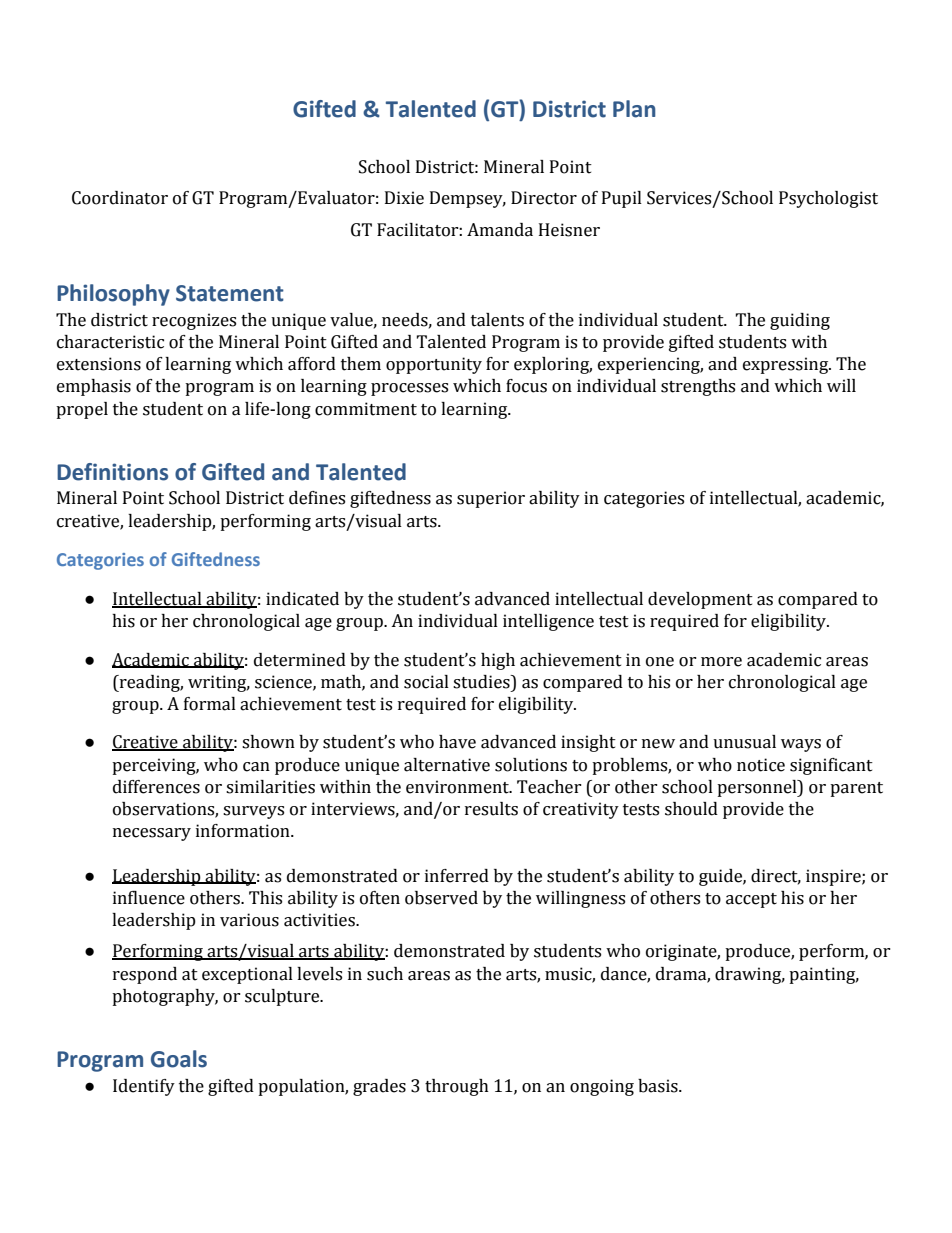  What do you see at coordinates (179, 1059) in the page?
I see `Goals` at bounding box center [179, 1059].
